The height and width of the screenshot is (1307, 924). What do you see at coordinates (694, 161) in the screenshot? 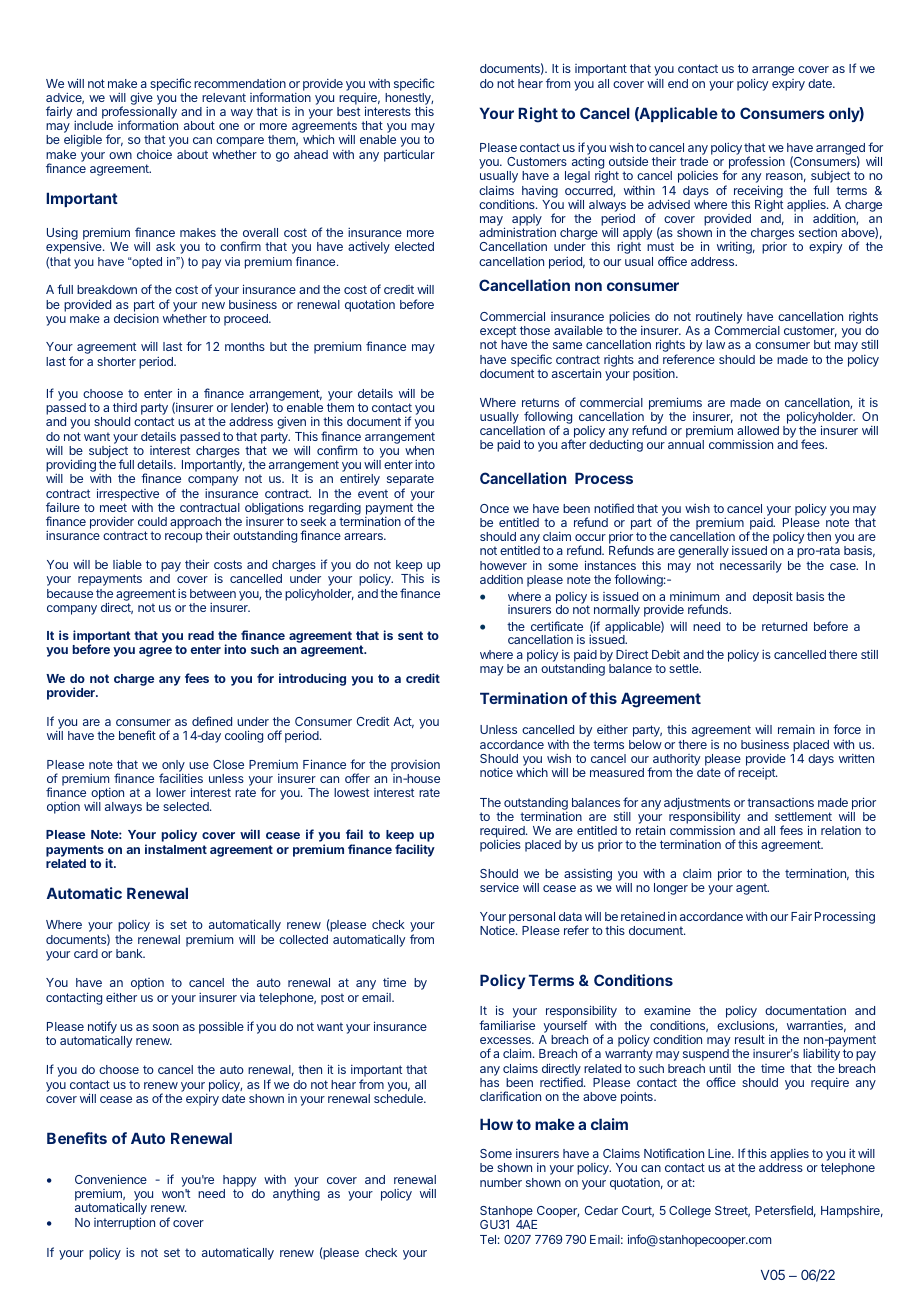
I see `trade` at bounding box center [694, 161].
